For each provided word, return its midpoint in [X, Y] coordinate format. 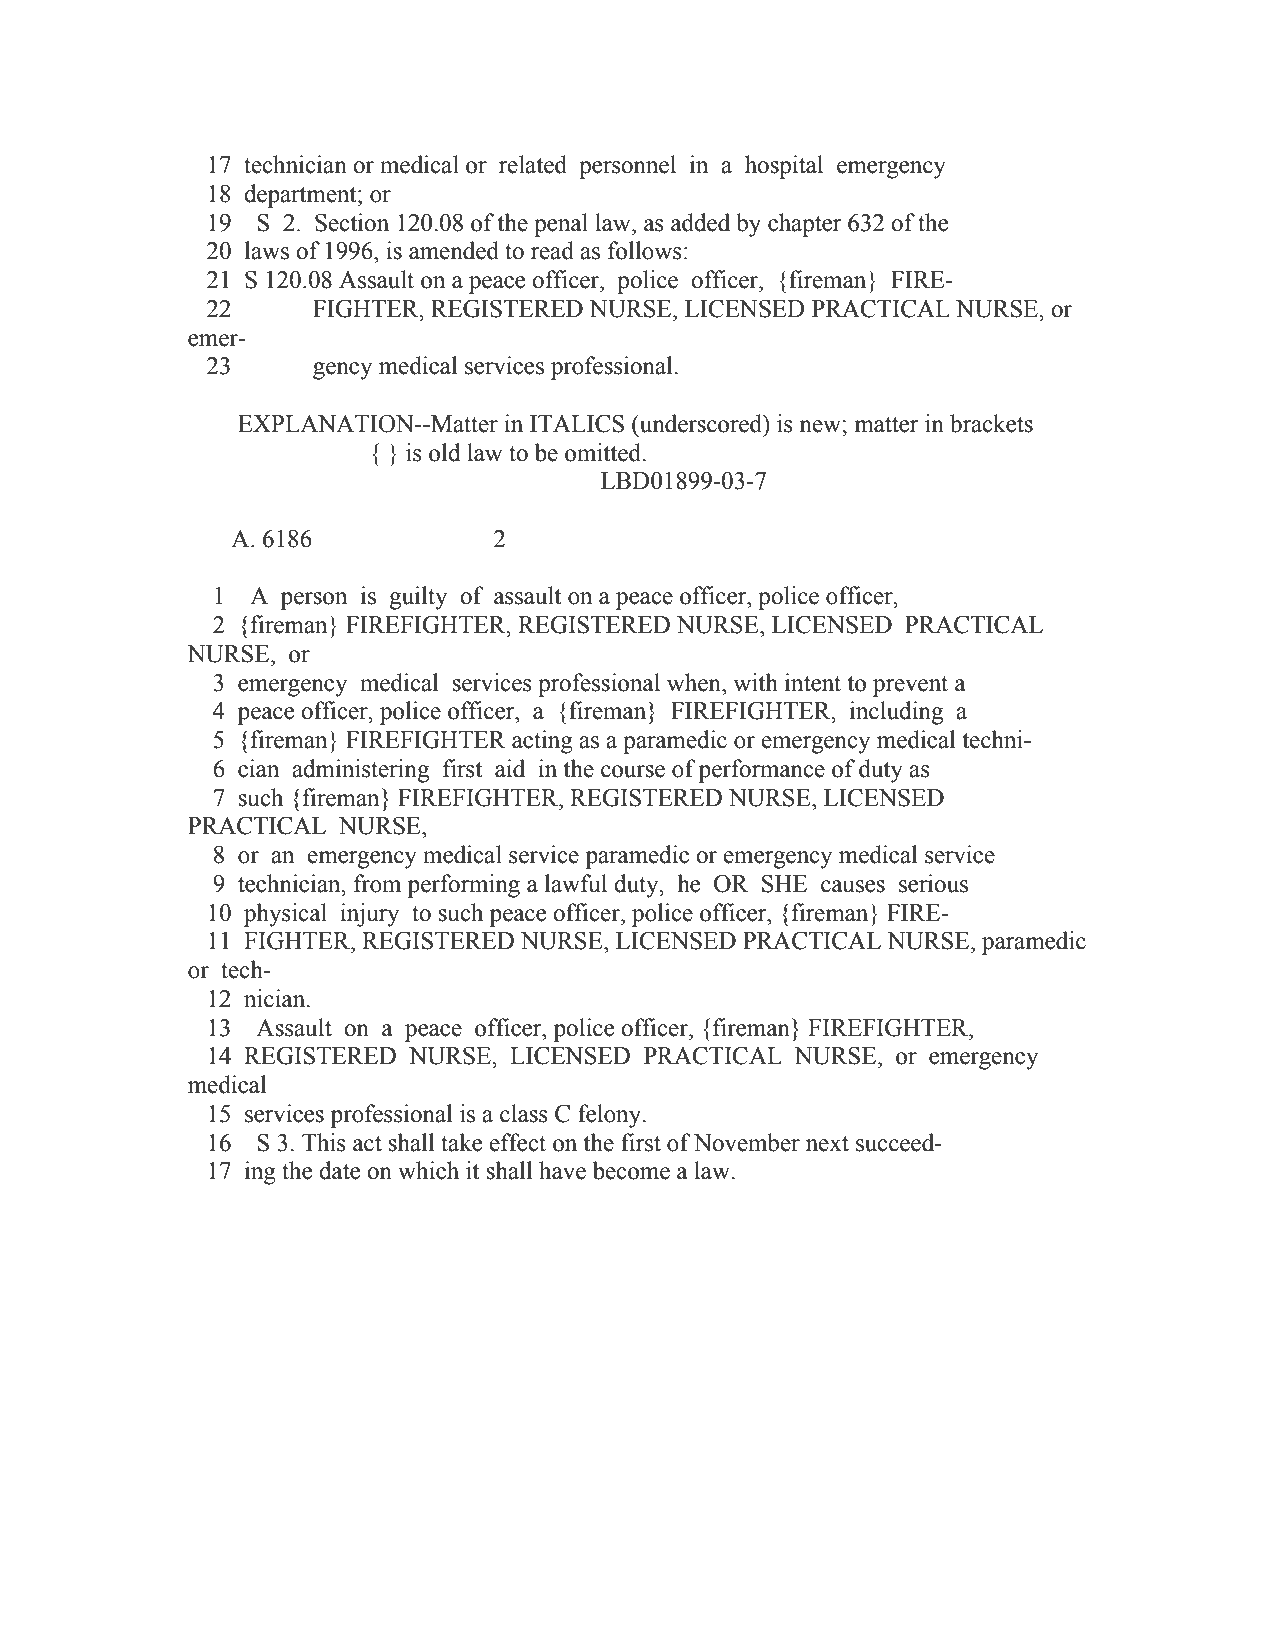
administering [360, 771]
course [633, 771]
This [324, 1142]
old [445, 452]
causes [853, 886]
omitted [604, 452]
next [827, 1144]
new [821, 426]
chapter [805, 225]
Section [352, 222]
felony [611, 1116]
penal [561, 225]
